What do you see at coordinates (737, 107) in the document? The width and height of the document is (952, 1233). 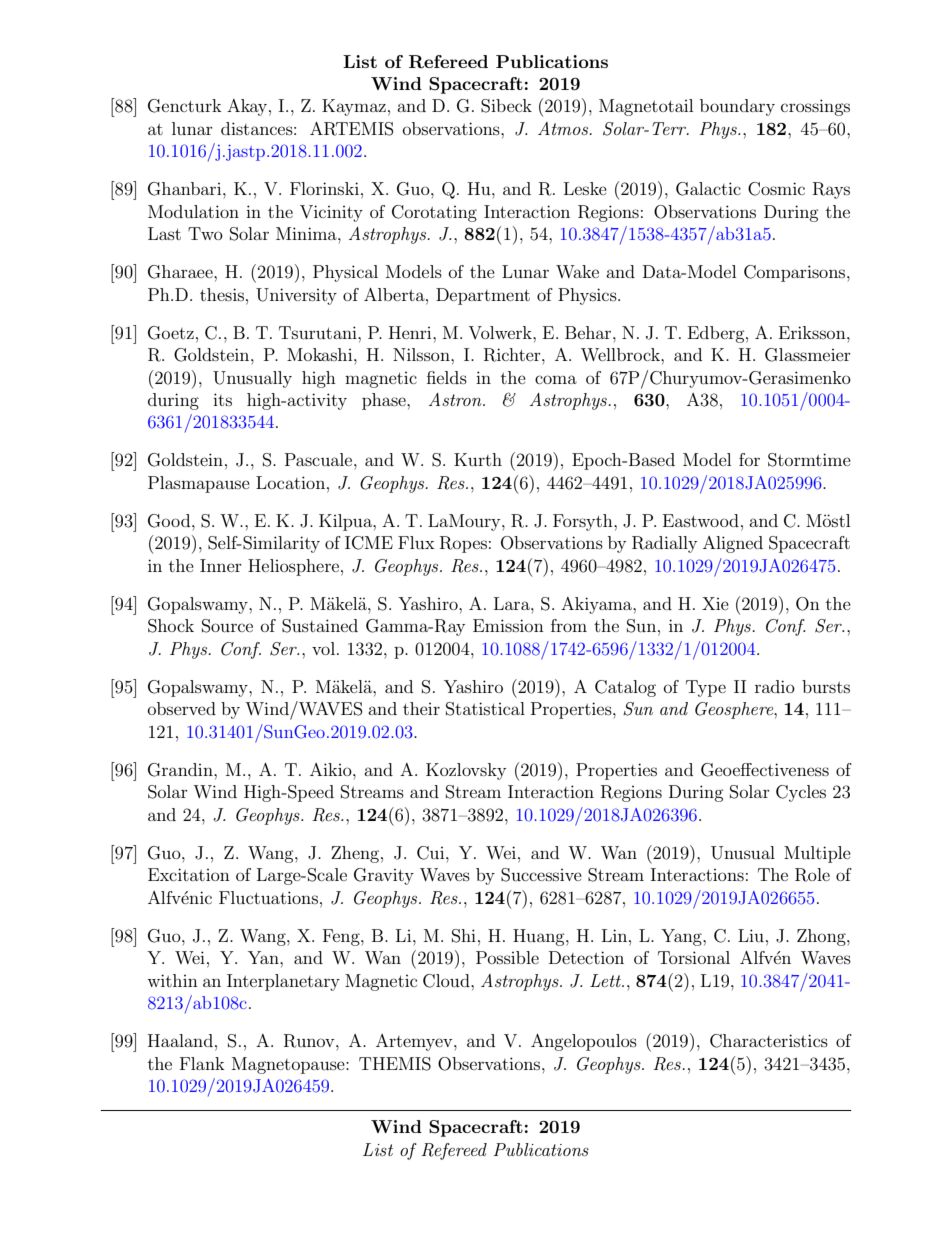 I see `boundary` at bounding box center [737, 107].
